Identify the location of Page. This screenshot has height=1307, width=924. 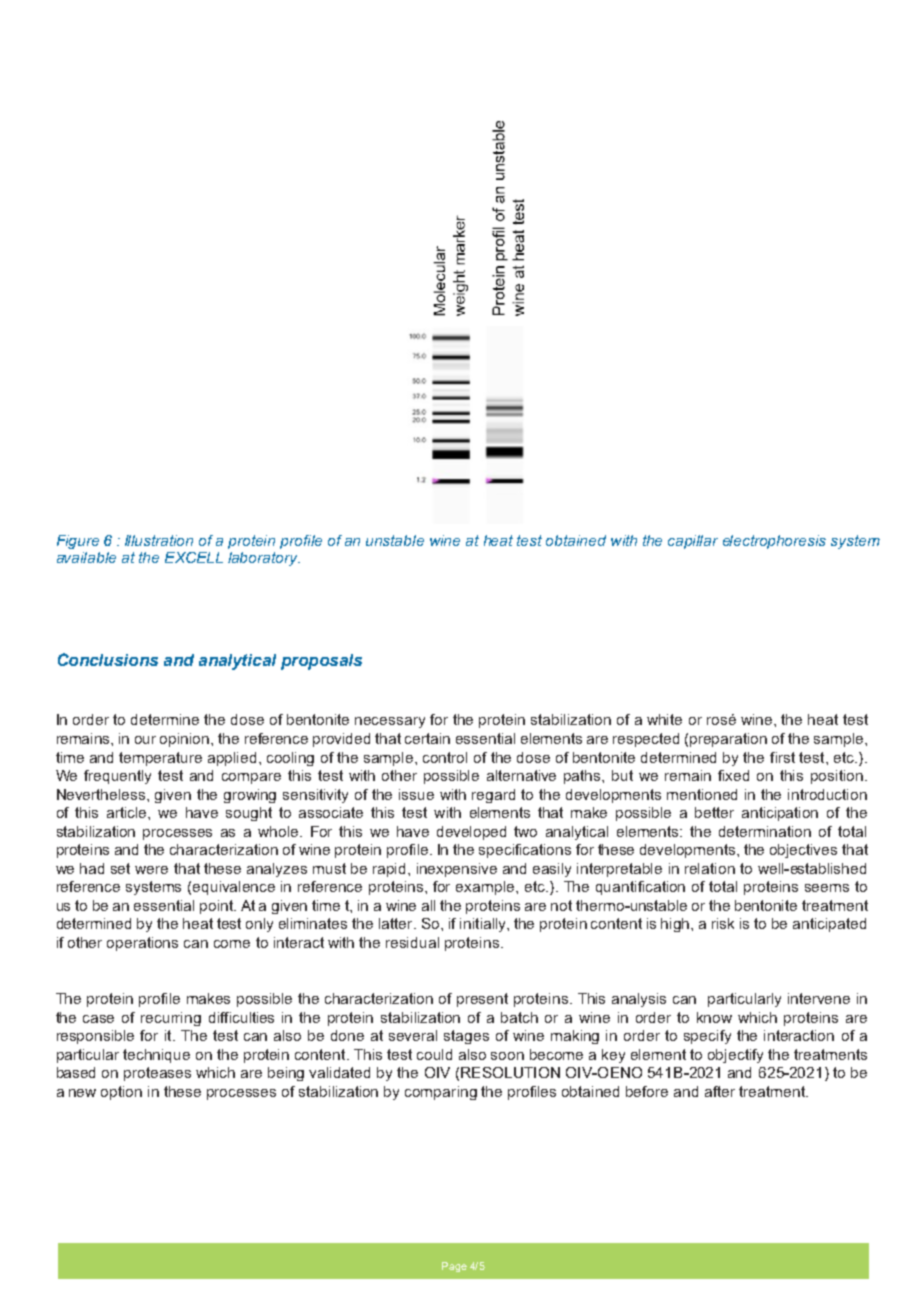
(454, 1267).
